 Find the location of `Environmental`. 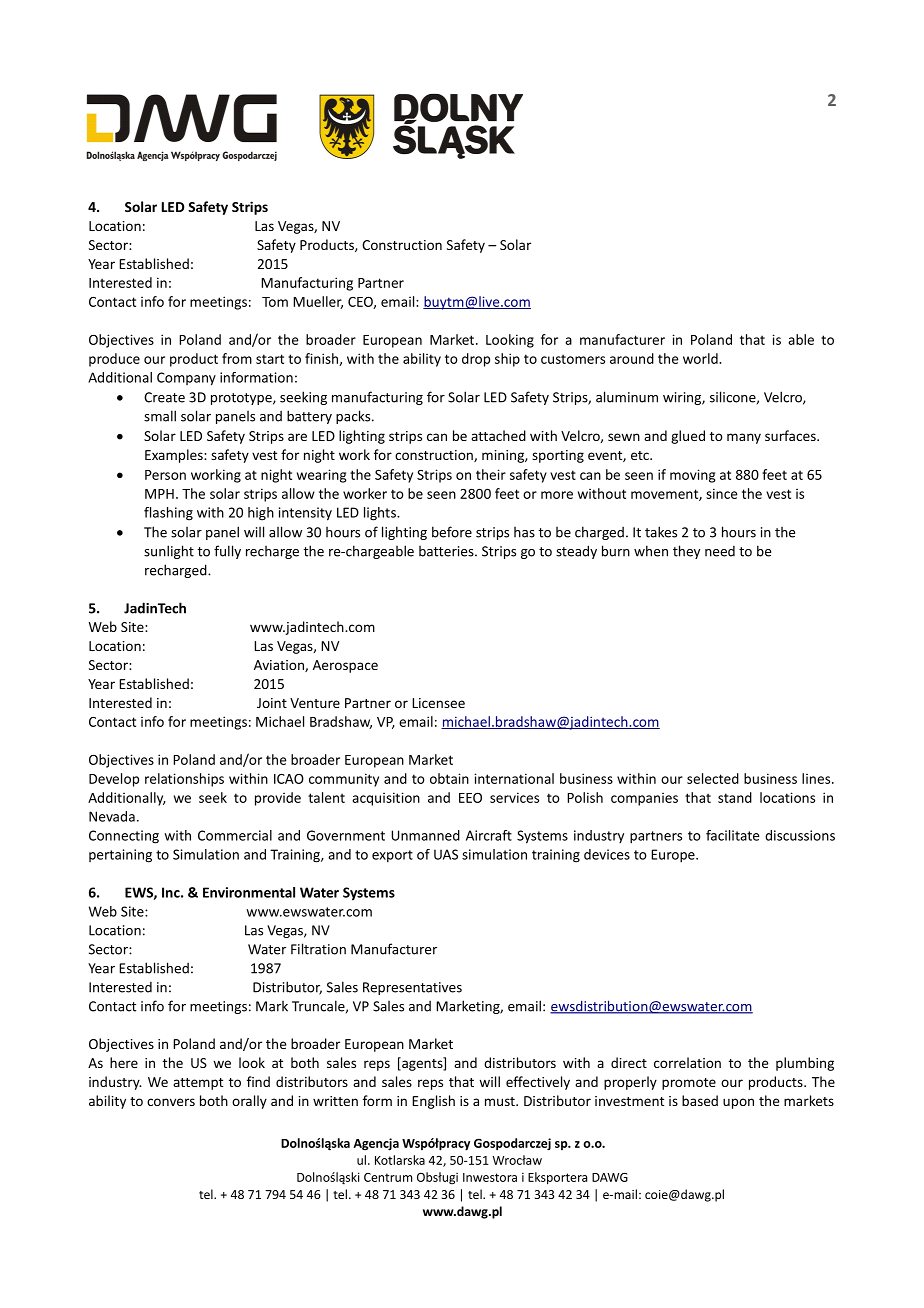

Environmental is located at coordinates (249, 892).
